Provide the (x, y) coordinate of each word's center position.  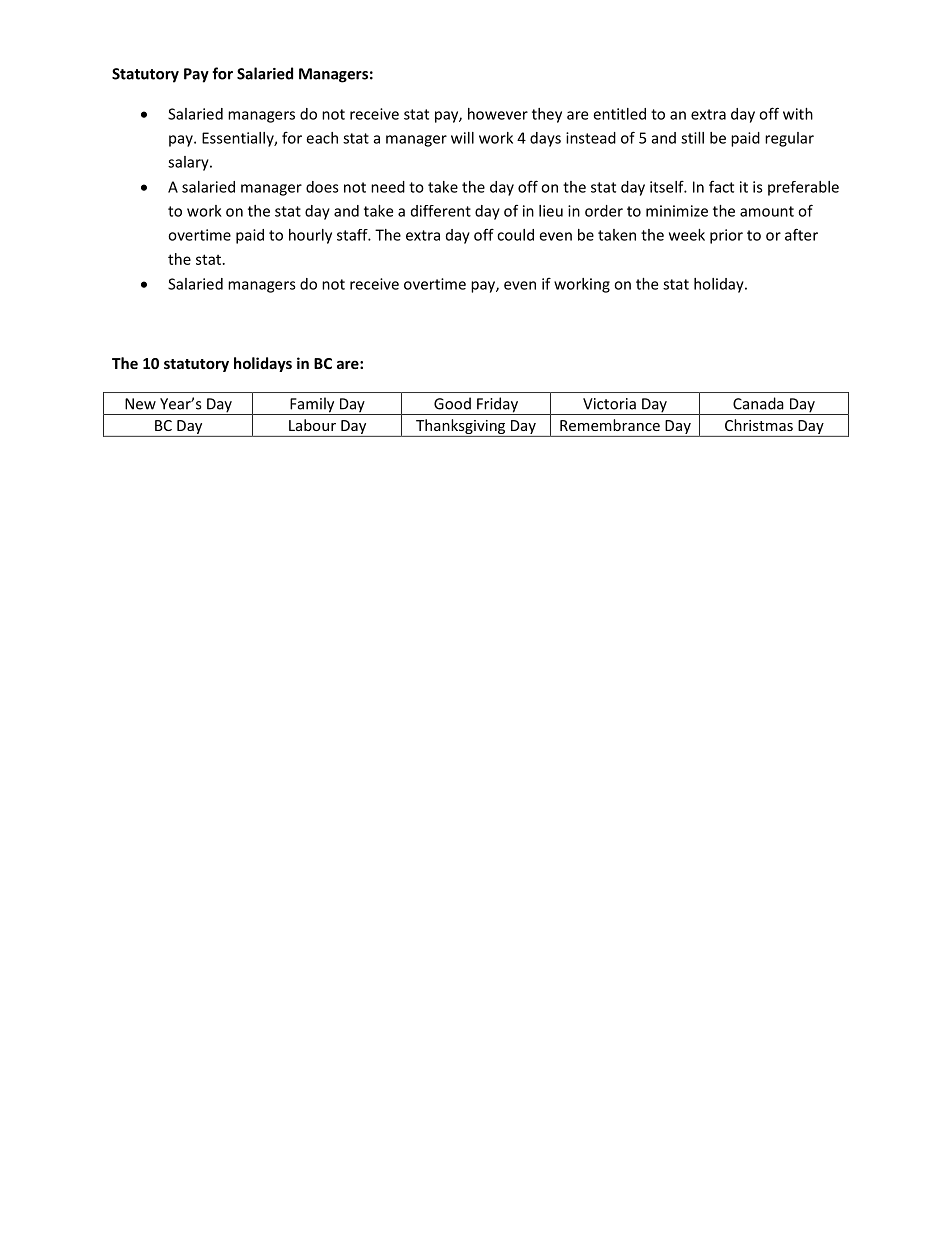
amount (767, 211)
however (498, 114)
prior (726, 236)
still (692, 138)
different (441, 211)
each (322, 138)
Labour (312, 425)
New (140, 404)
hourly (310, 236)
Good (452, 403)
